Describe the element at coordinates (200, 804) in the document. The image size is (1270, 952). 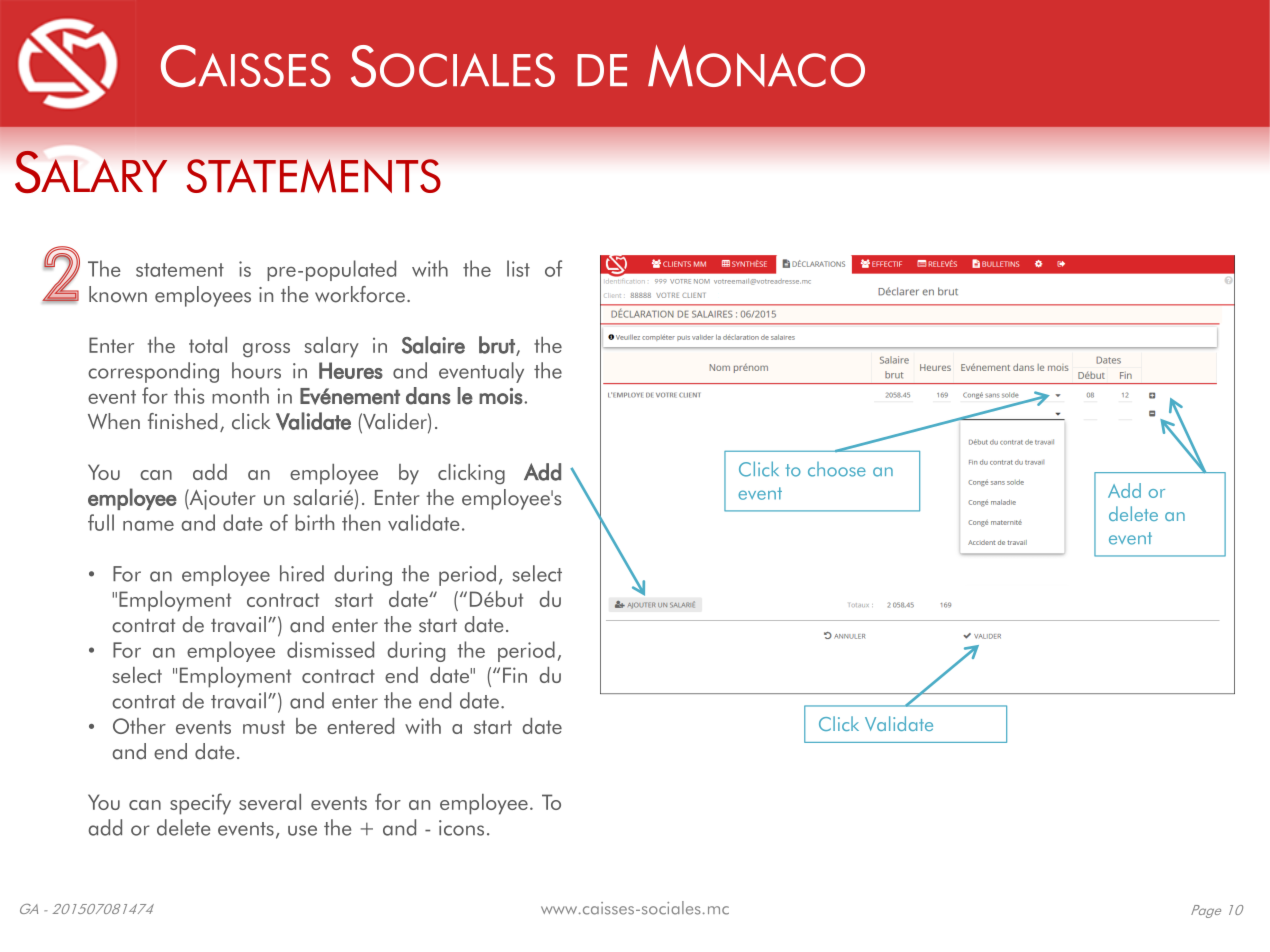
I see `specify` at that location.
